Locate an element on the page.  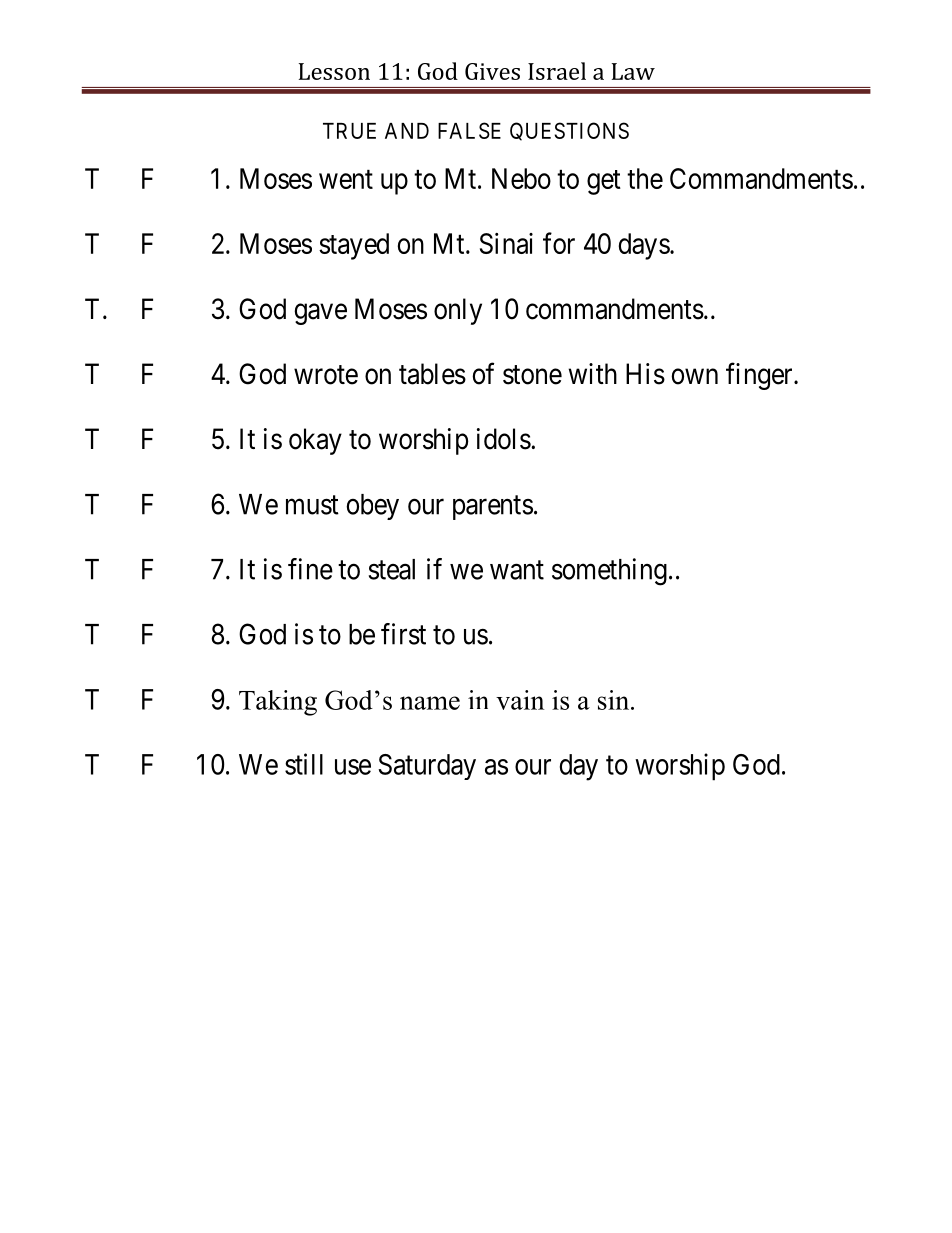
use is located at coordinates (353, 767).
